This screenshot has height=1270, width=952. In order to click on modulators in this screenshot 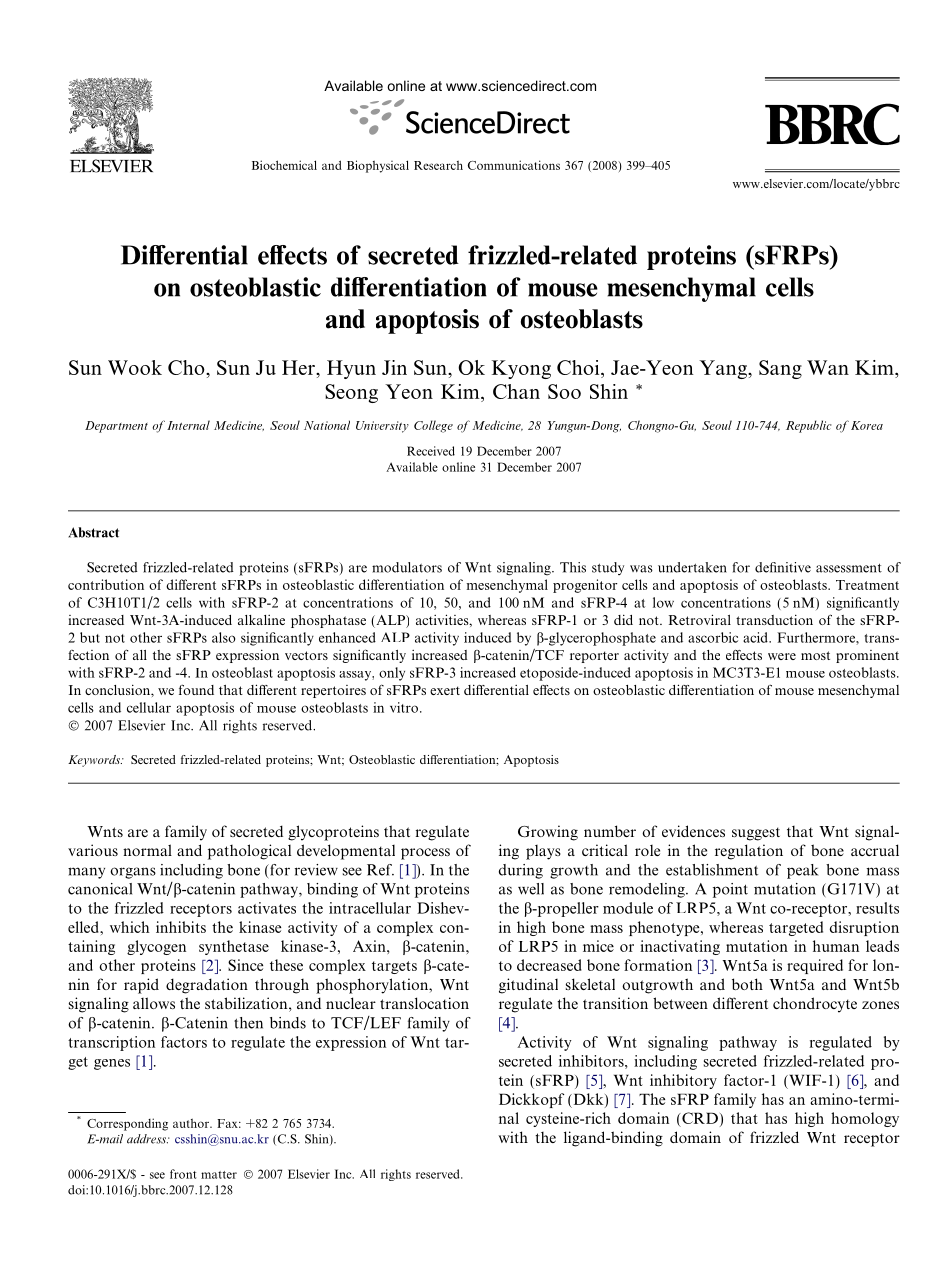, I will do `click(407, 567)`.
